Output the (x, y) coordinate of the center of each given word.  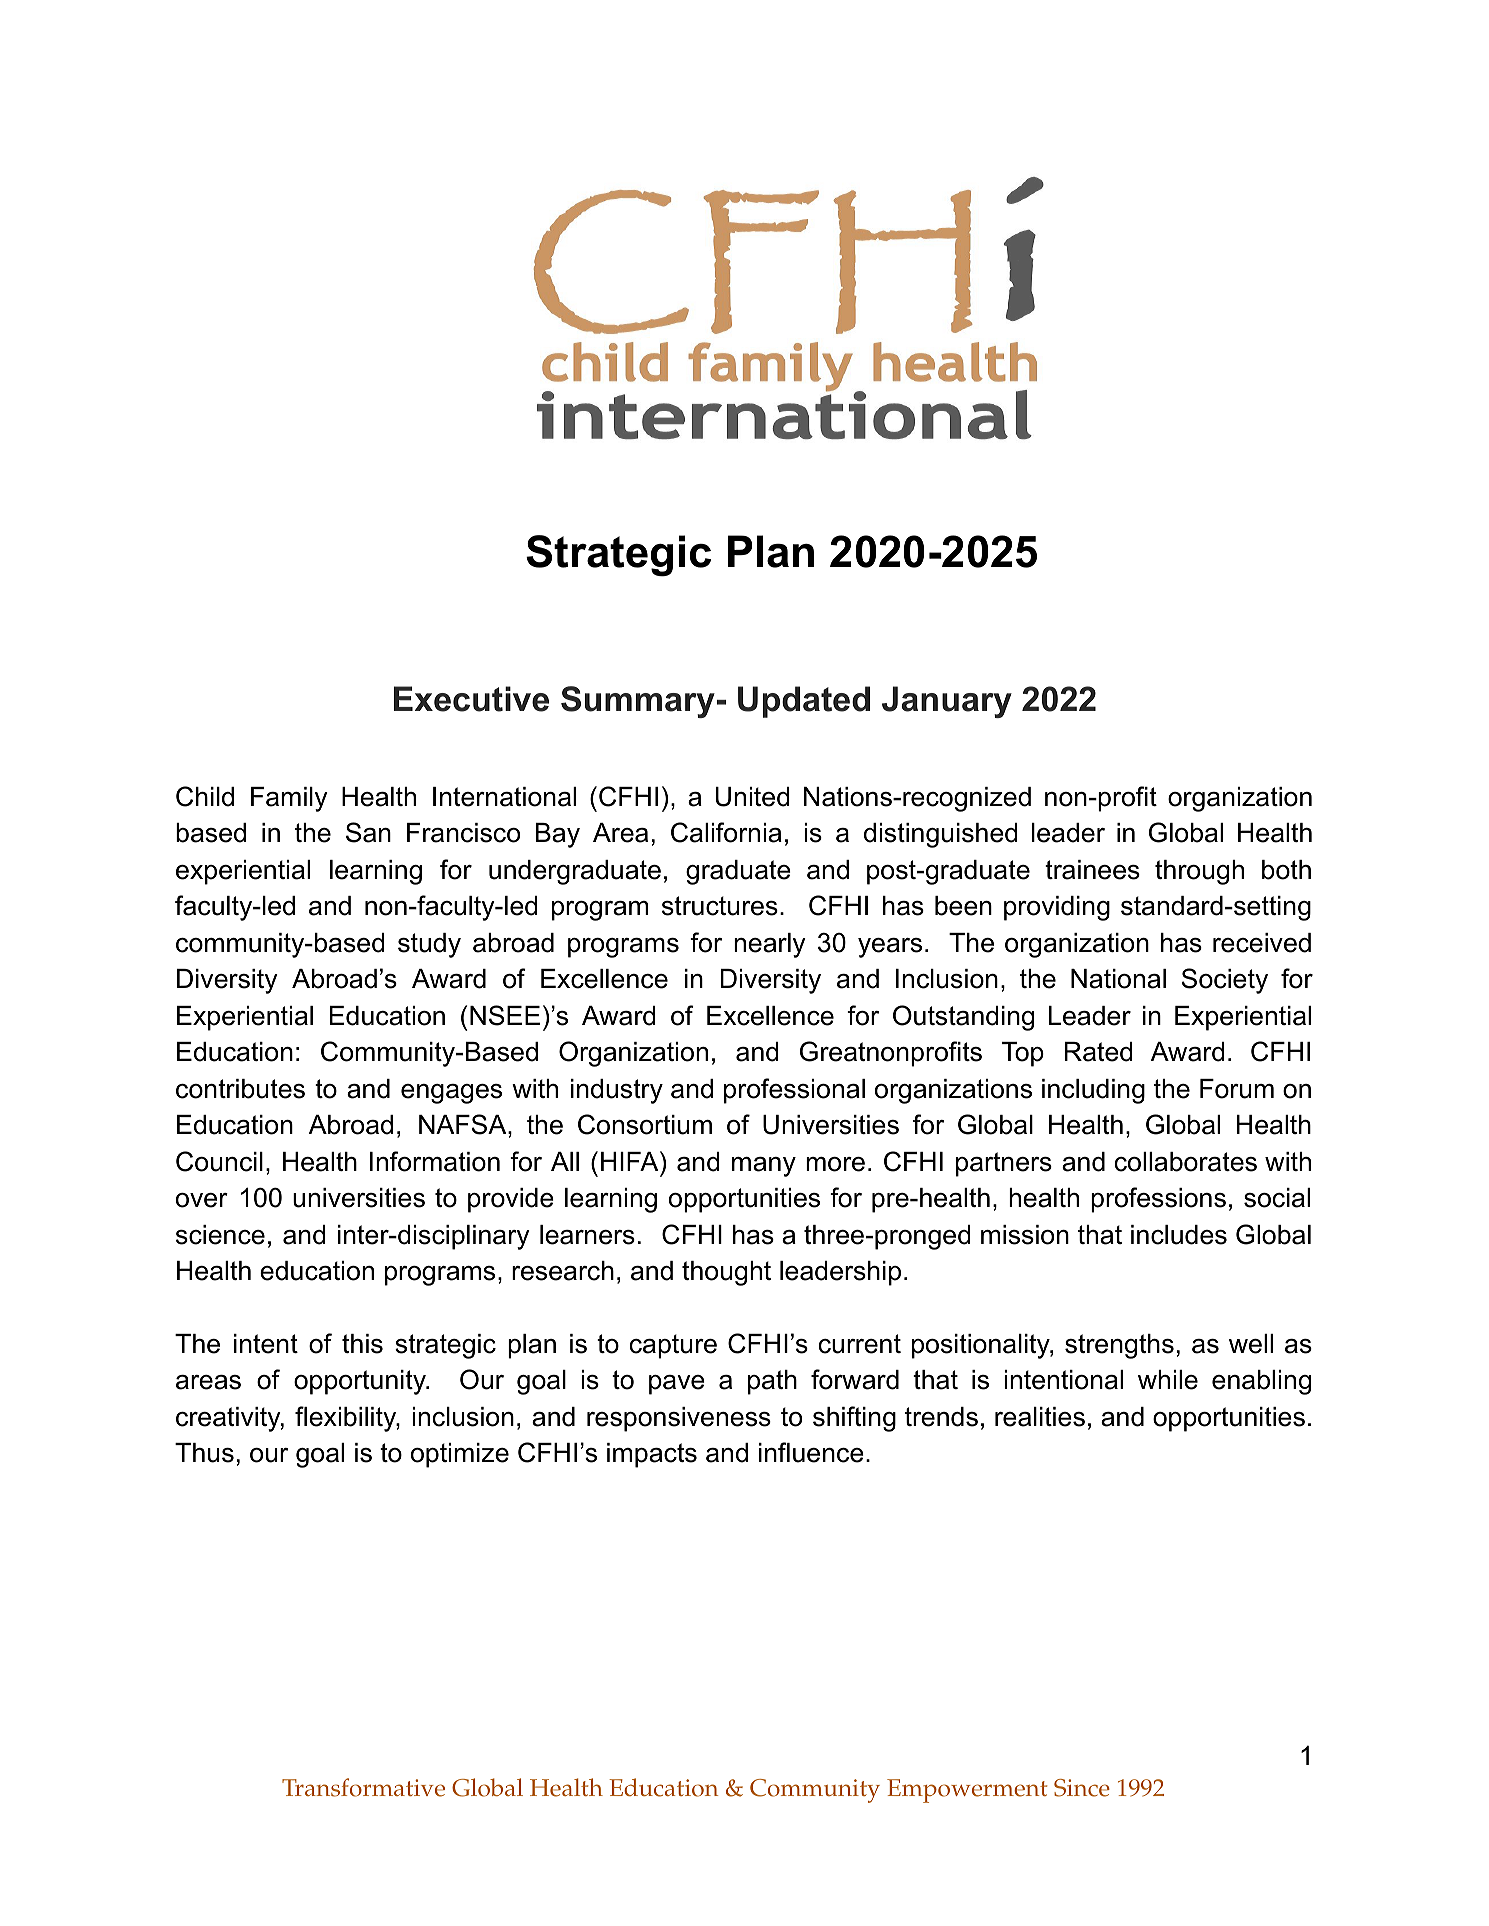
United (753, 797)
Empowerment (967, 1791)
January (947, 702)
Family (289, 799)
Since (1082, 1788)
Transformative (363, 1787)
